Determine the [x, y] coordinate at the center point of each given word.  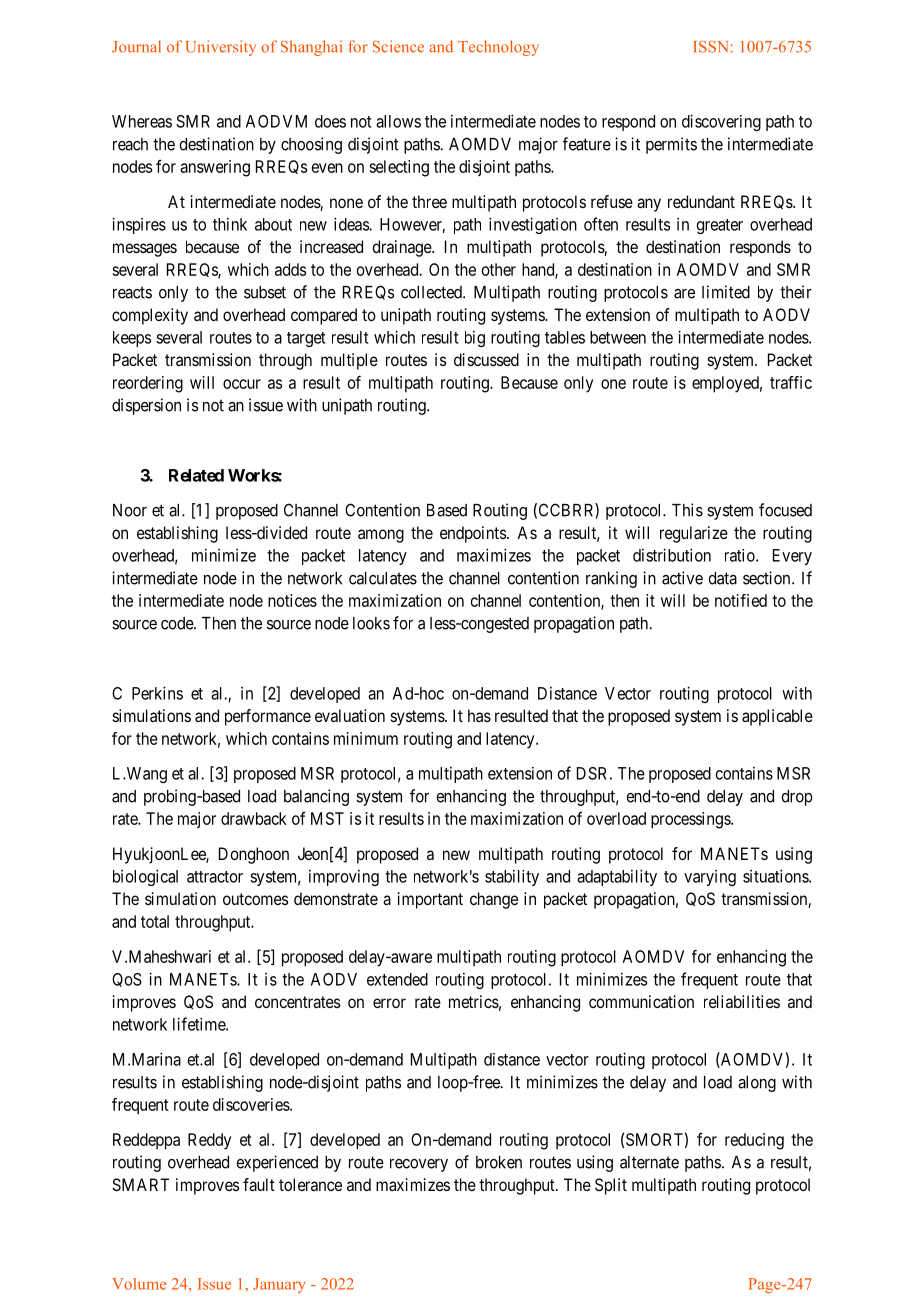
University [221, 48]
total [155, 921]
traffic [791, 382]
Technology [498, 48]
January [279, 1285]
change [494, 900]
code [178, 623]
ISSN [710, 47]
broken [499, 1162]
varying [710, 878]
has [479, 715]
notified [741, 600]
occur [242, 384]
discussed [486, 359]
